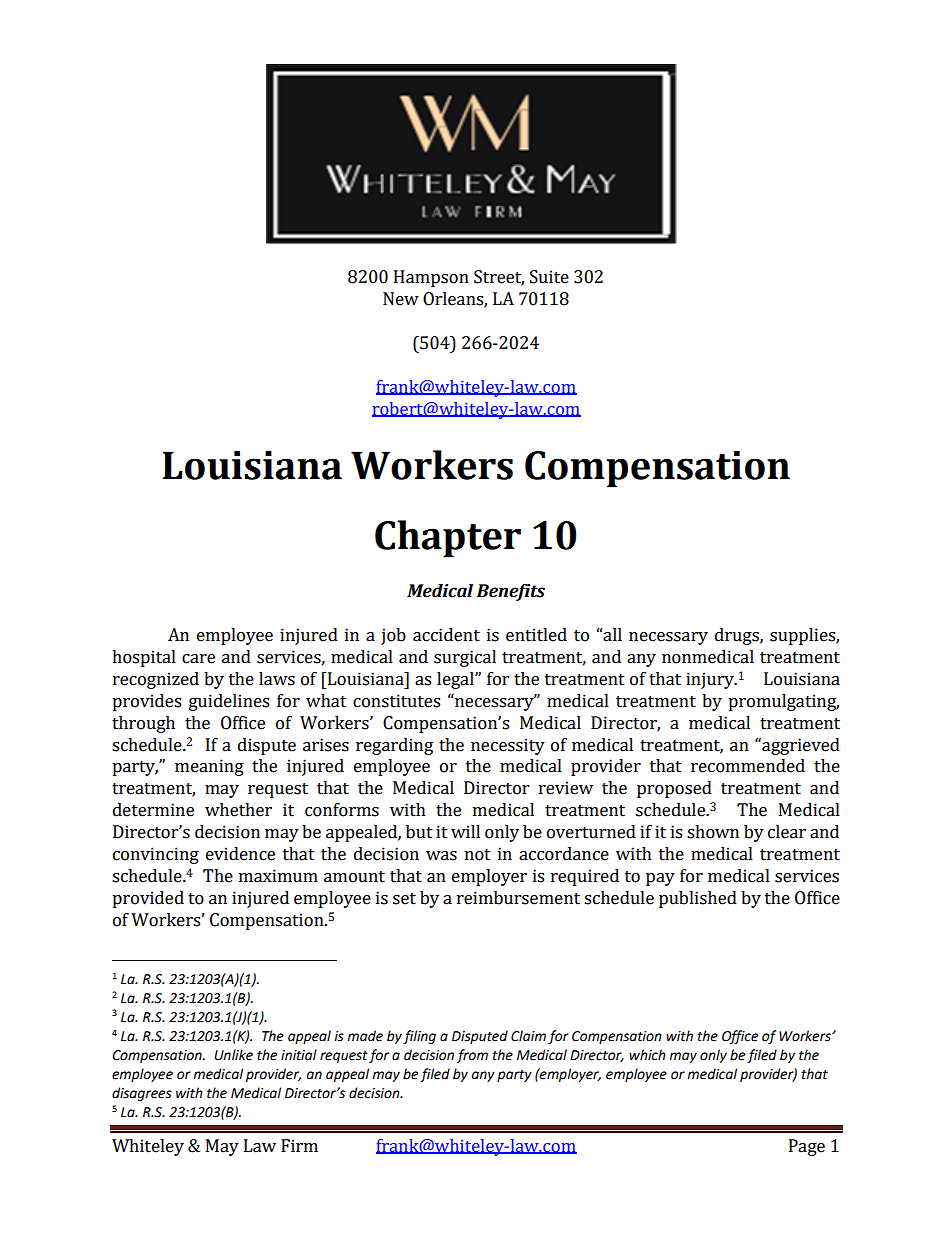 Image resolution: width=952 pixels, height=1233 pixels. What do you see at coordinates (401, 299) in the screenshot?
I see `New` at bounding box center [401, 299].
